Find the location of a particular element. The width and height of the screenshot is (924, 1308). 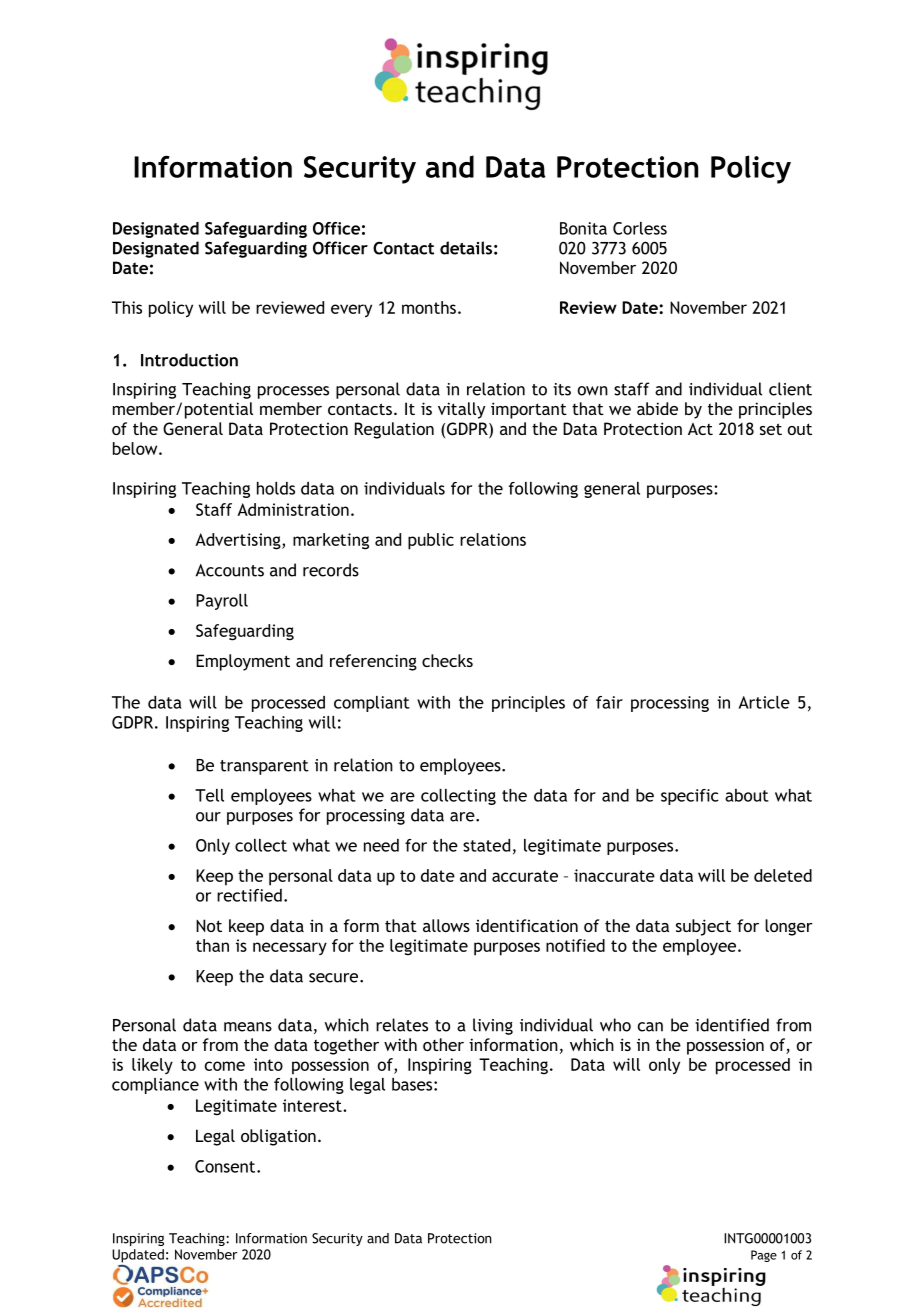

months is located at coordinates (429, 307).
